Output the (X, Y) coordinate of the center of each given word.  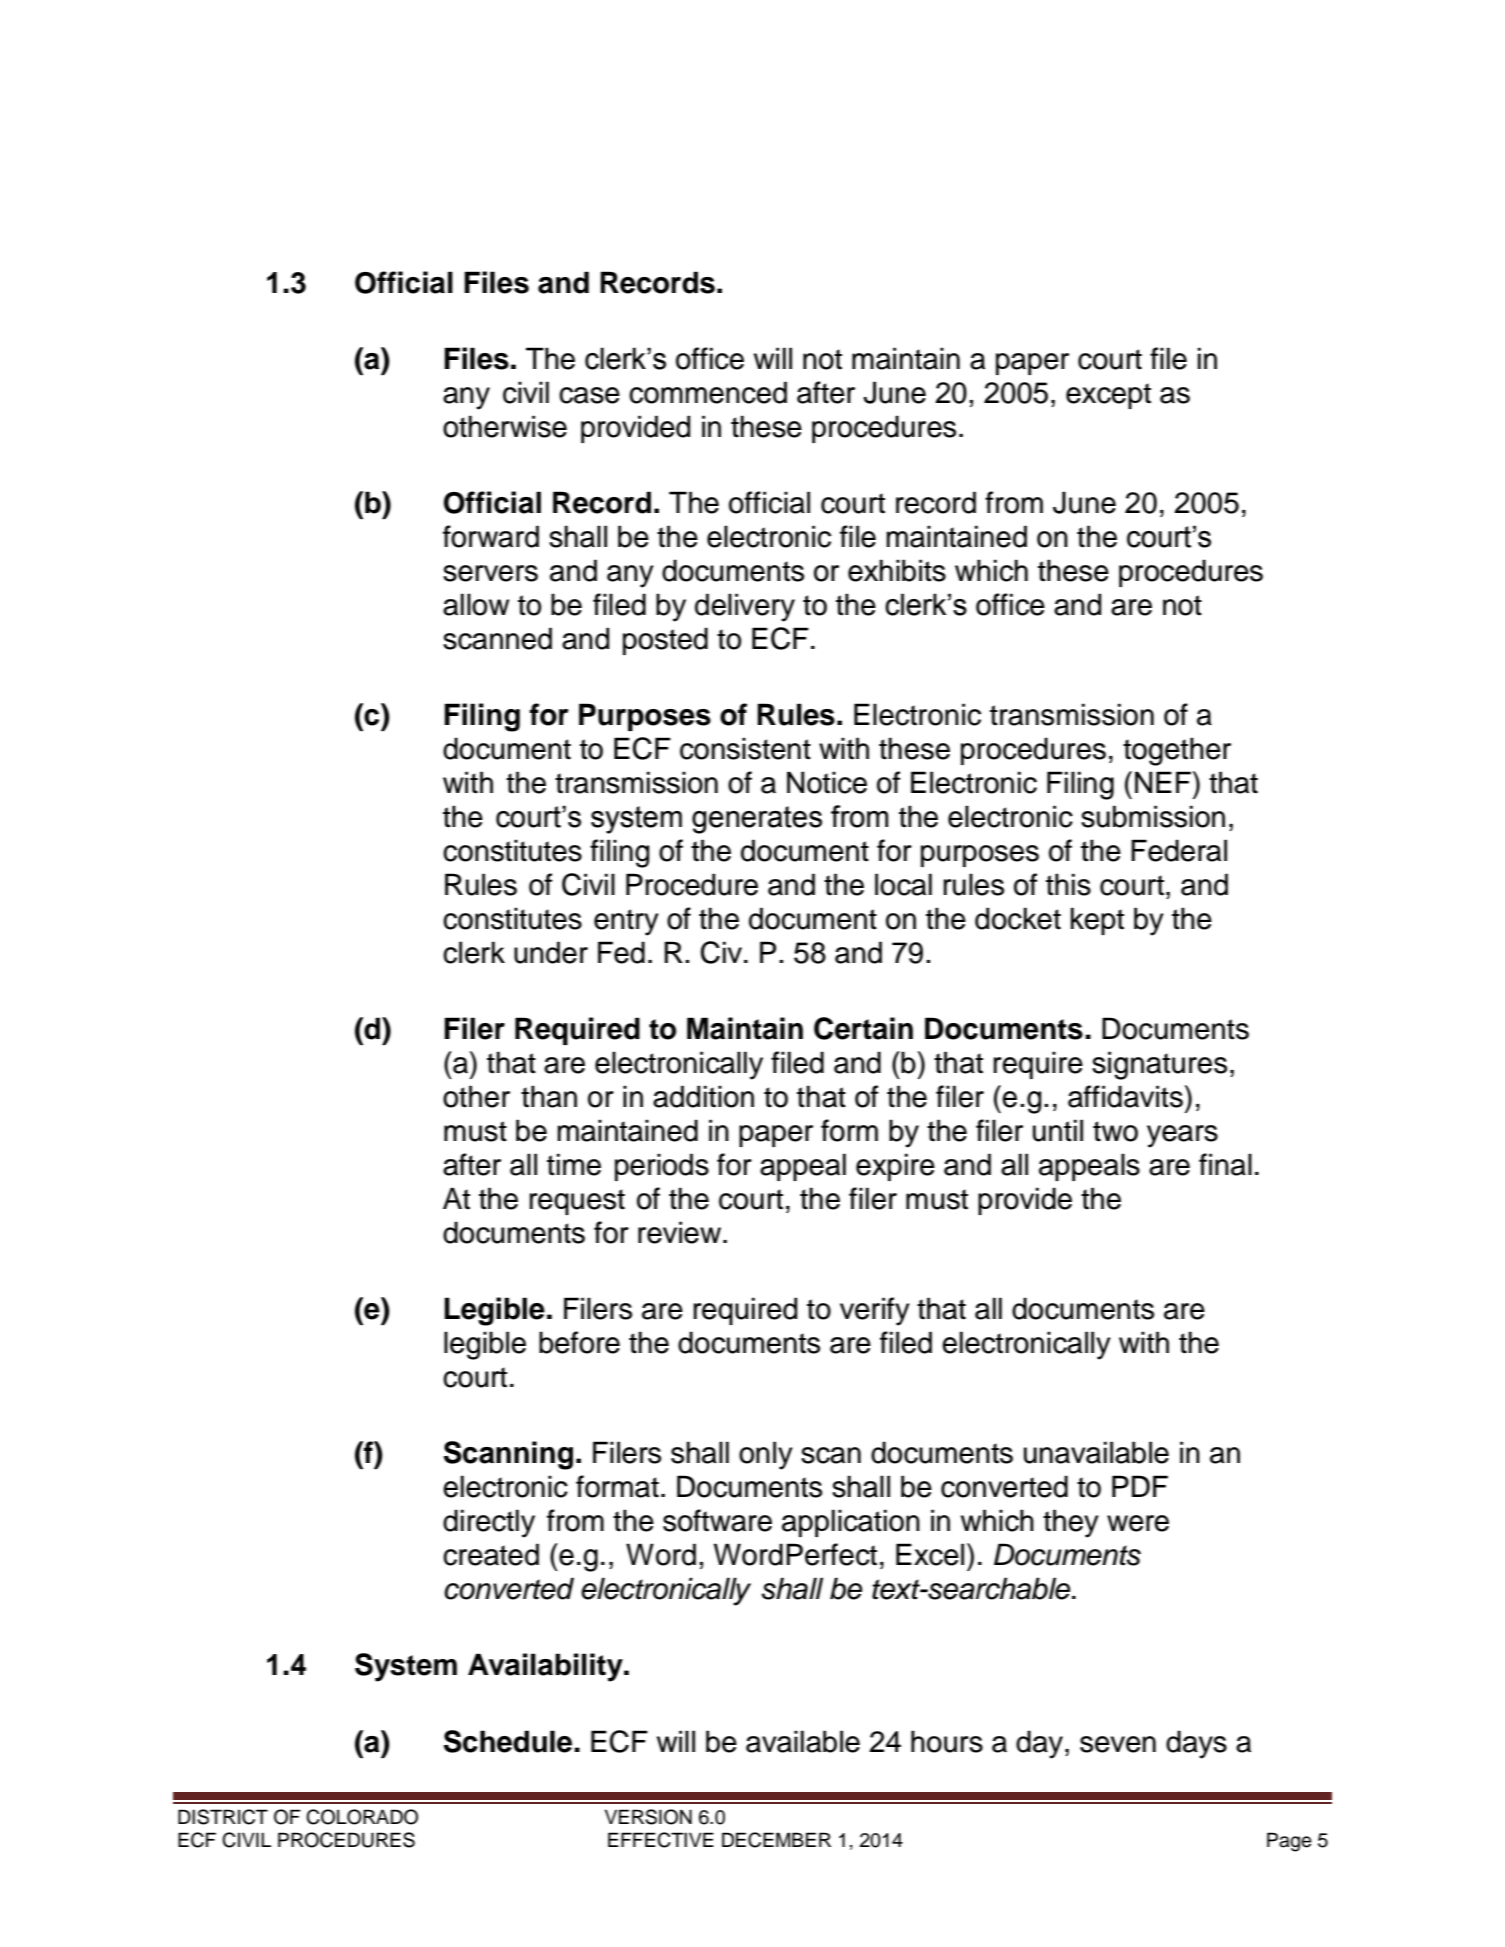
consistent (745, 748)
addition (703, 1096)
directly (489, 1523)
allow (476, 604)
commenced (708, 392)
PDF (1140, 1486)
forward (491, 536)
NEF (1163, 782)
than (549, 1096)
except (1108, 396)
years (1182, 1136)
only (766, 1455)
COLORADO (362, 1817)
